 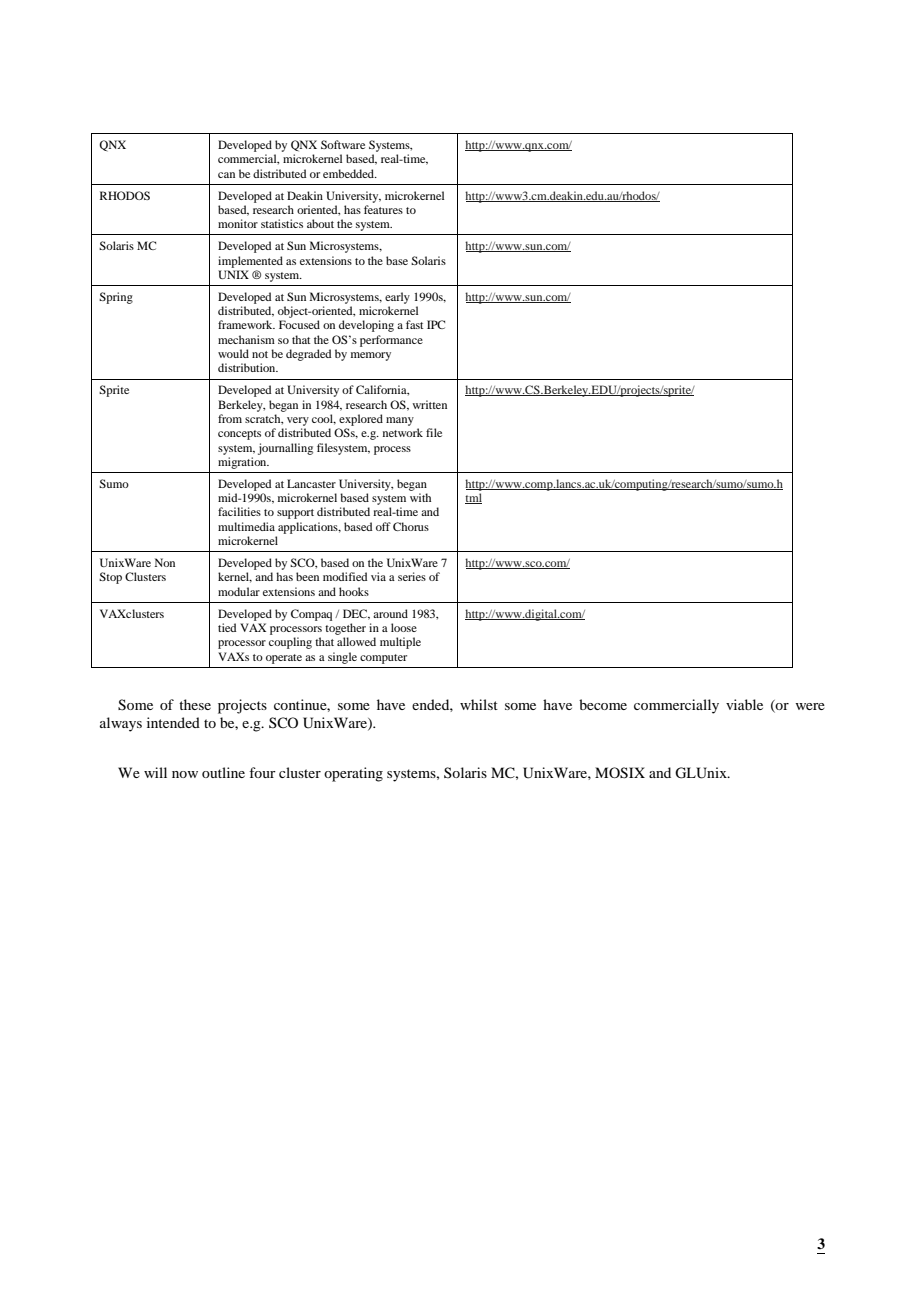 What do you see at coordinates (403, 432) in the screenshot?
I see `network` at bounding box center [403, 432].
